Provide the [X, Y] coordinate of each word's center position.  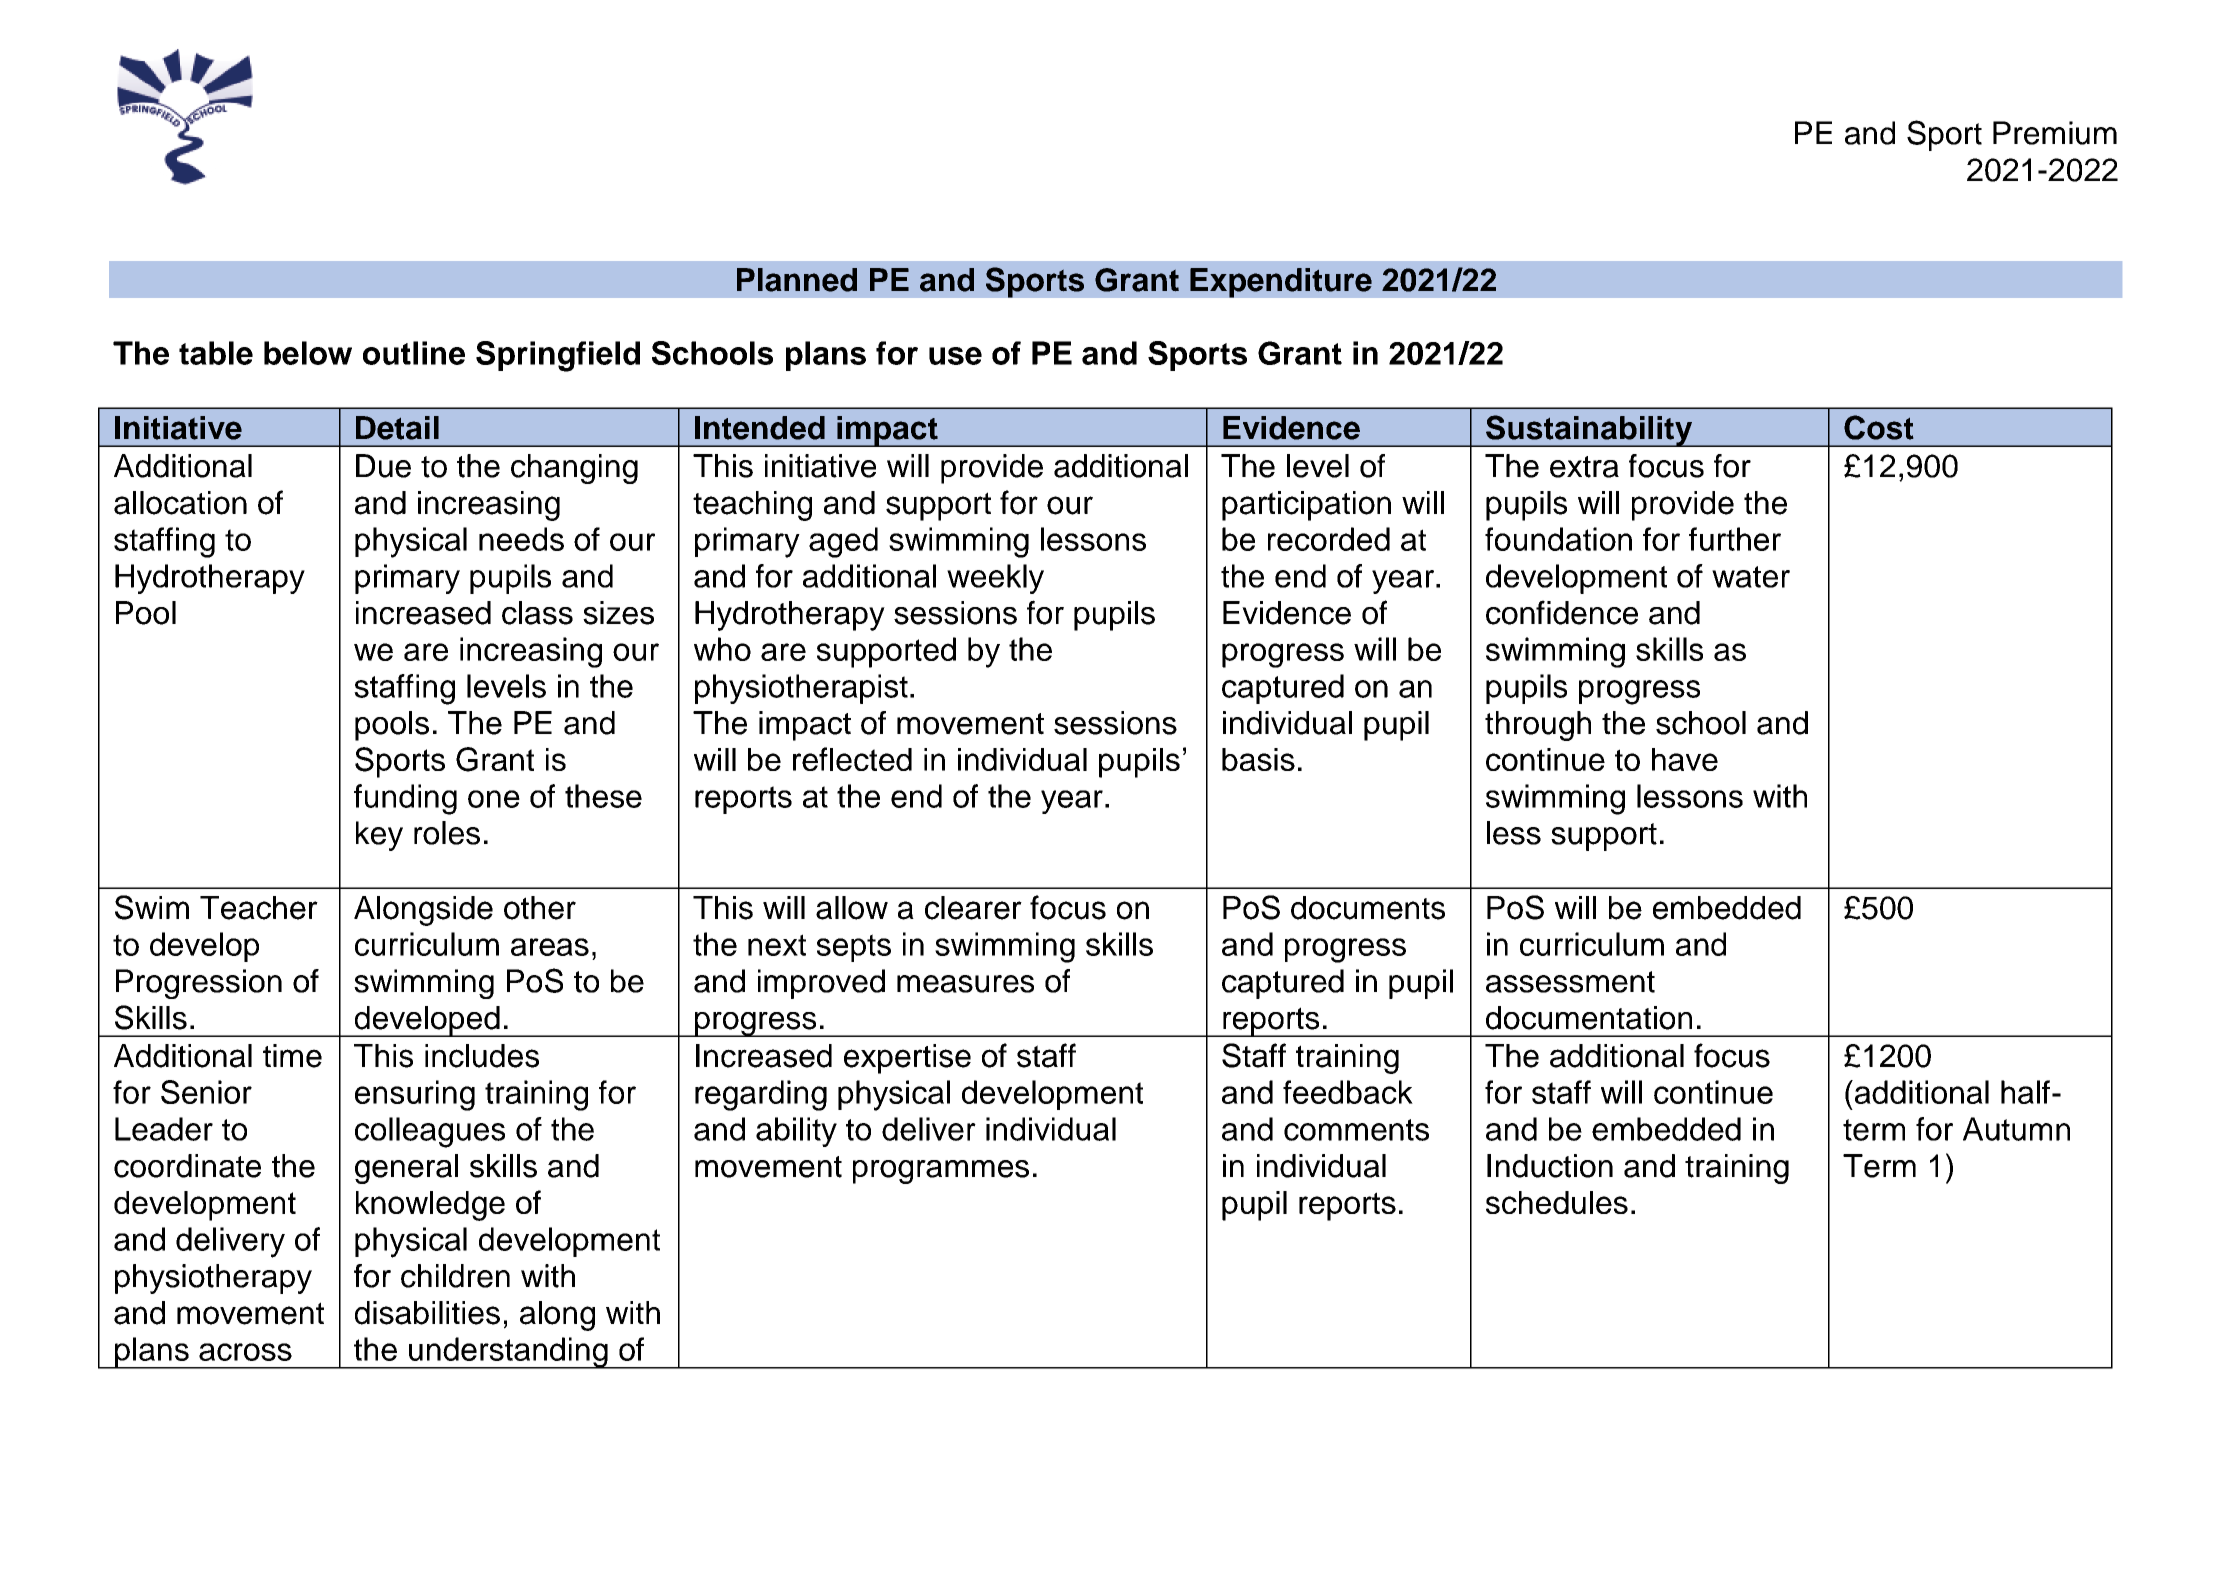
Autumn [2016, 1129]
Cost [1879, 427]
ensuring [415, 1095]
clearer [973, 908]
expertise [907, 1059]
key [379, 836]
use [955, 356]
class [537, 613]
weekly [995, 579]
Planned [797, 280]
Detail [397, 428]
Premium [2055, 133]
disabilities [427, 1313]
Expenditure [1281, 283]
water [1751, 577]
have [1685, 759]
